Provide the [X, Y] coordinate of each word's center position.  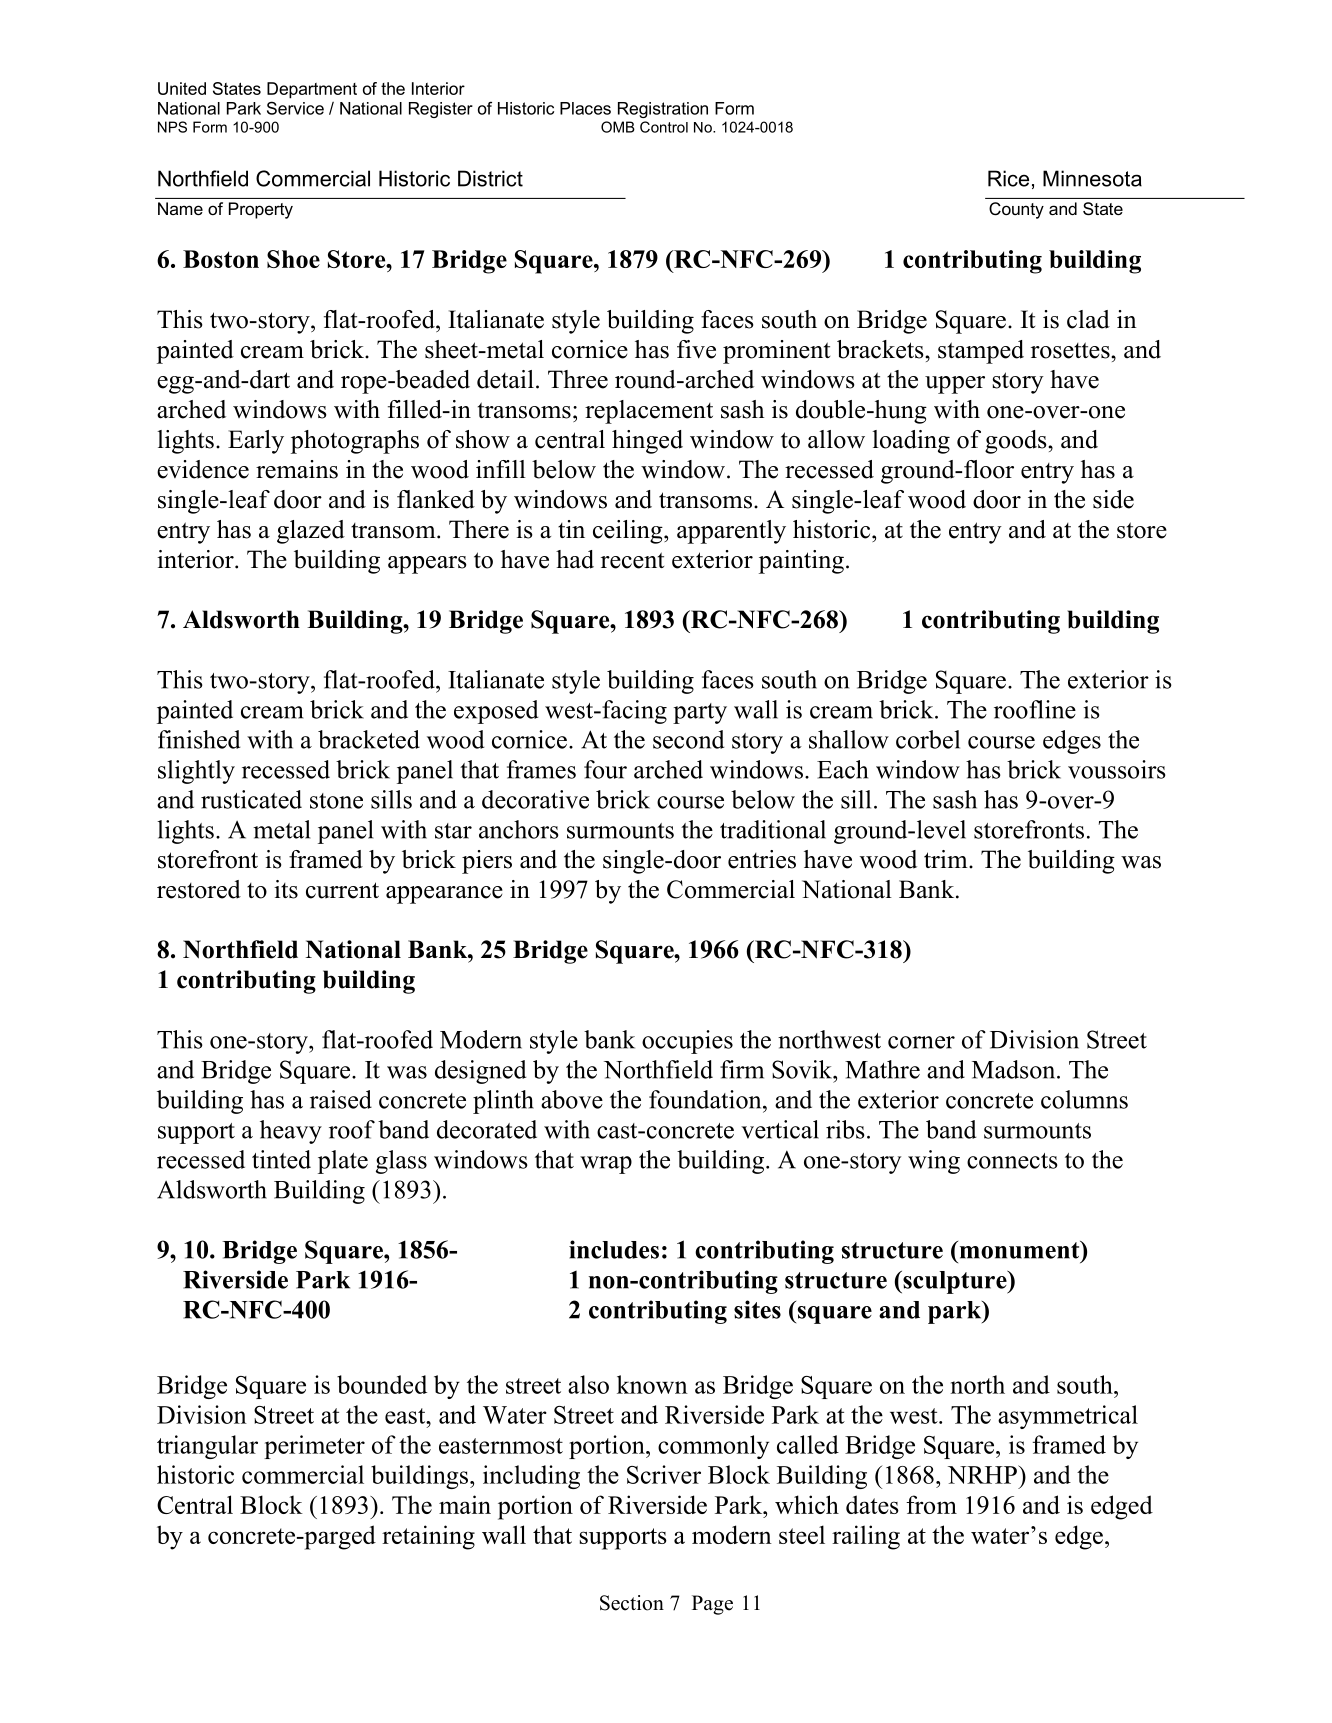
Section [632, 1603]
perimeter [314, 1447]
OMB [618, 127]
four [605, 769]
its [286, 889]
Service [295, 108]
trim [947, 859]
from [931, 1504]
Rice [1008, 178]
